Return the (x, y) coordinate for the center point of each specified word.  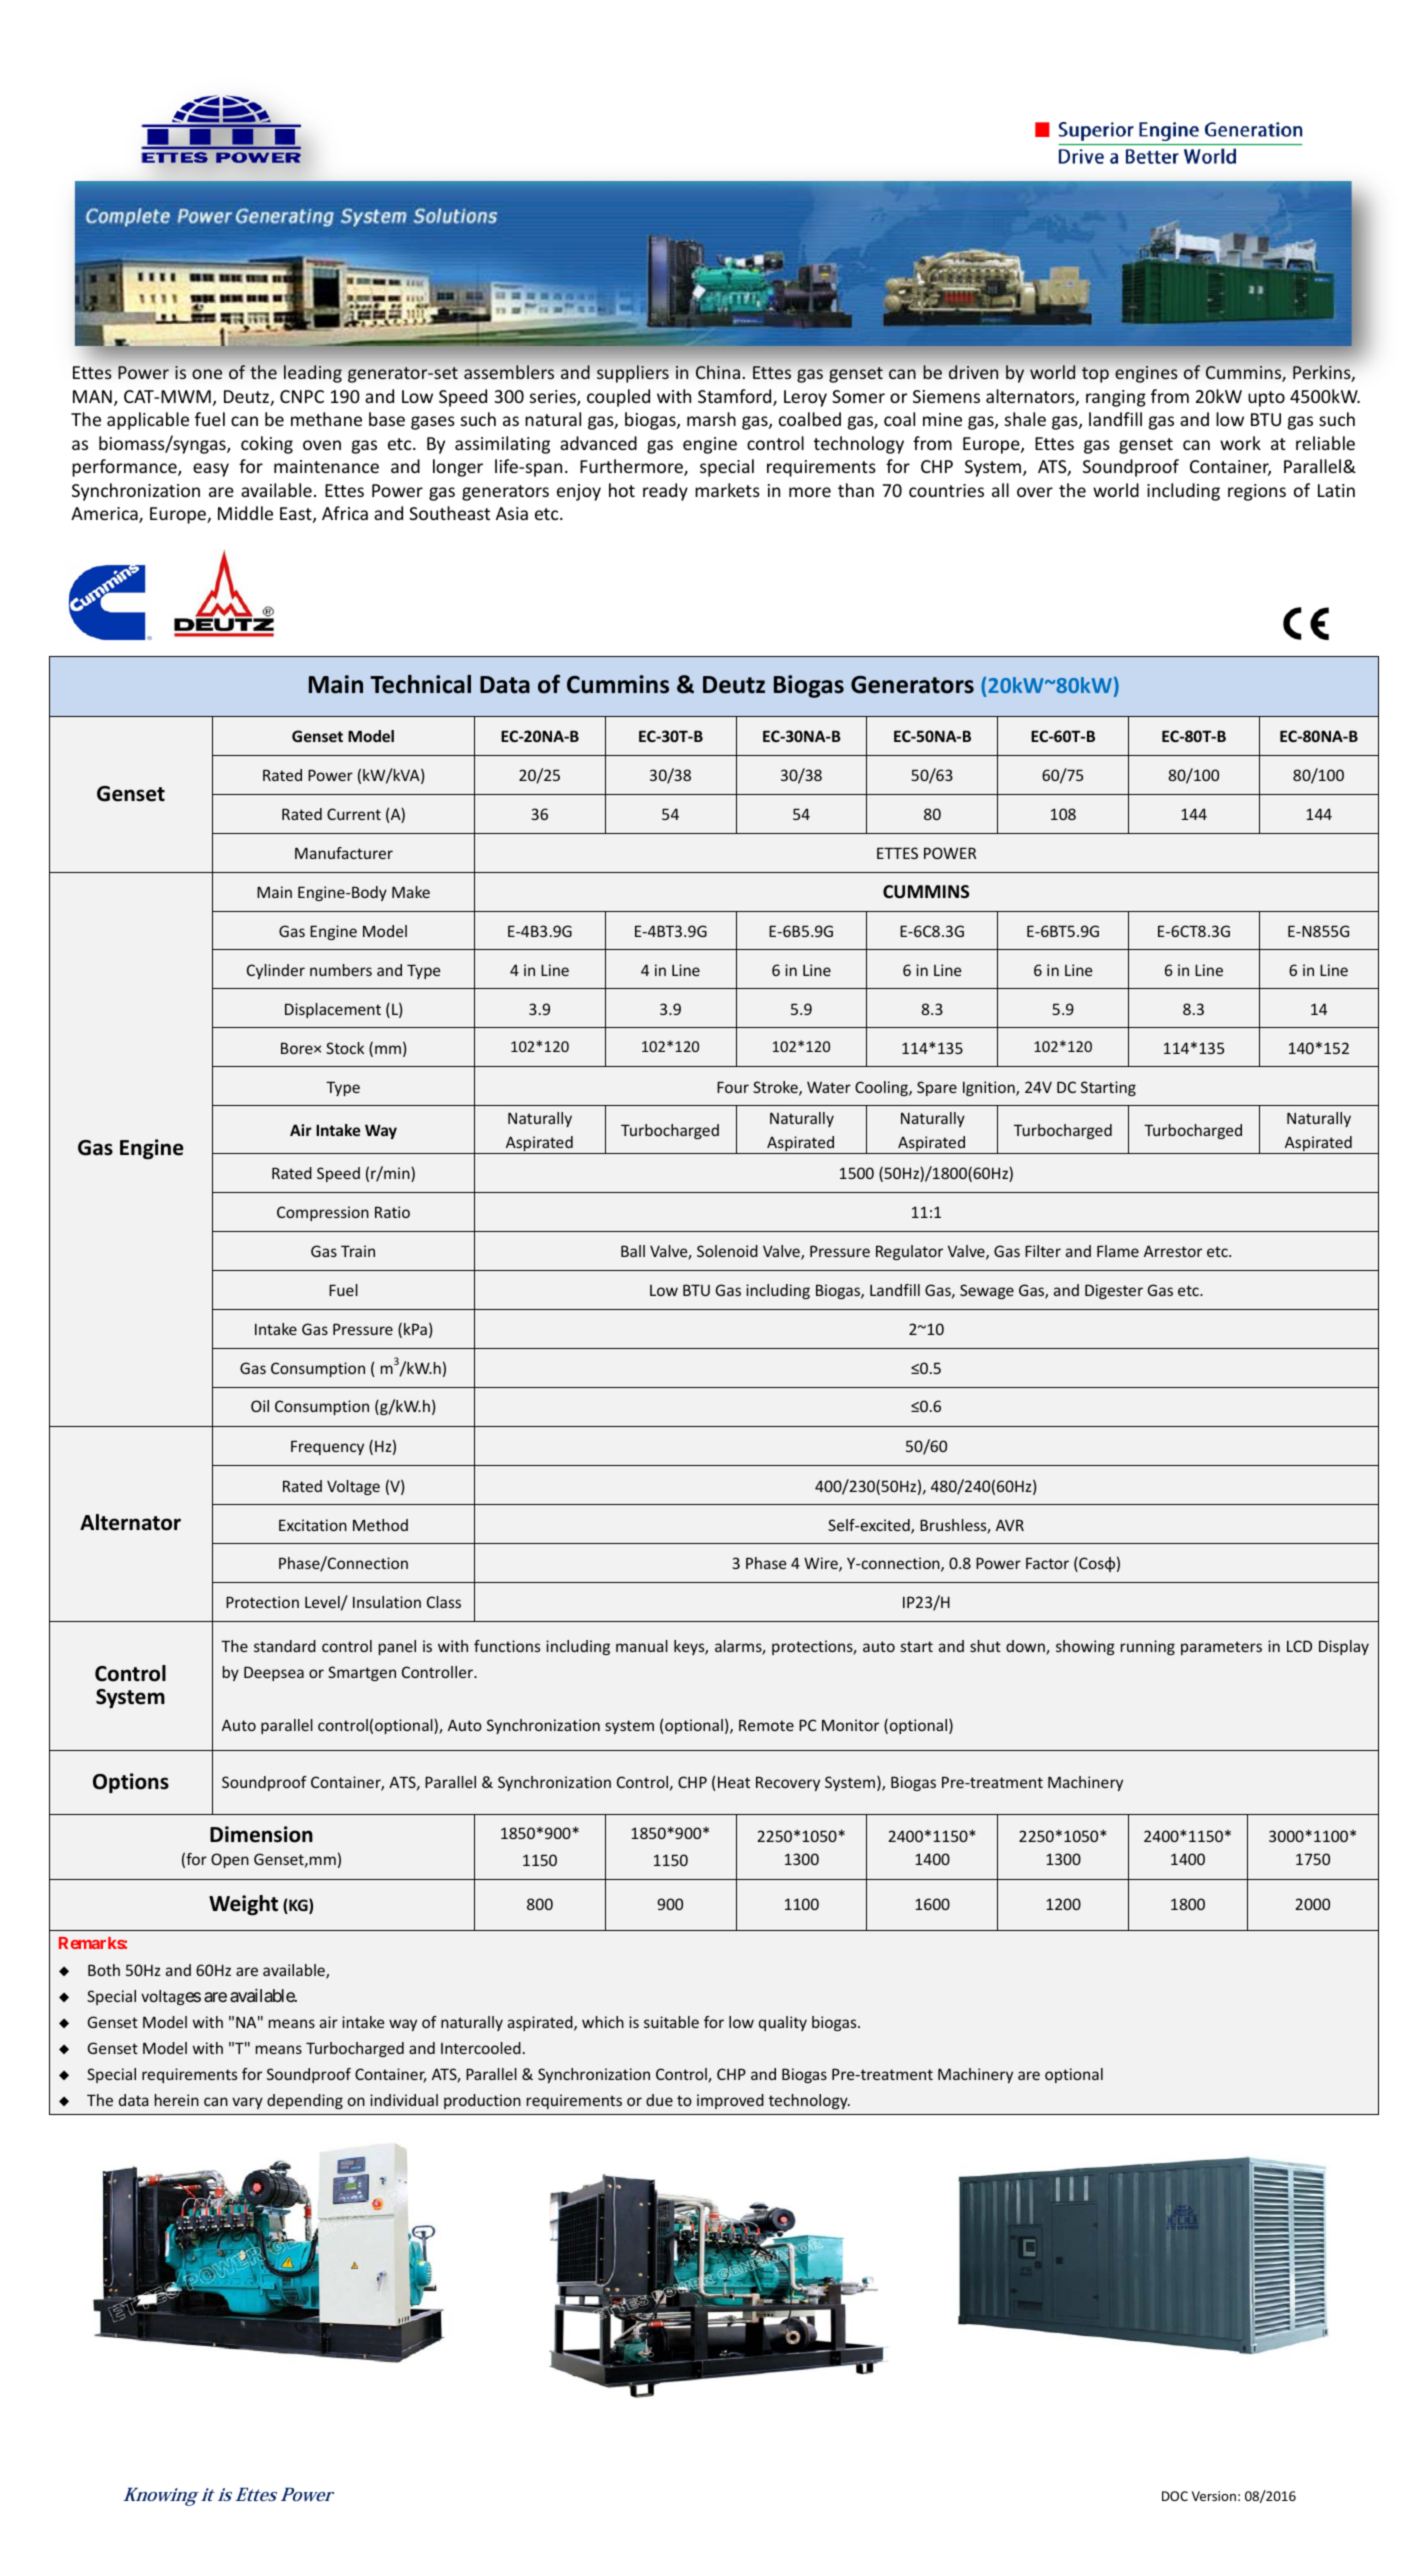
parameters (1221, 1648)
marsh (711, 419)
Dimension (261, 1834)
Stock (345, 1048)
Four (733, 1087)
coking (267, 445)
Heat (734, 1782)
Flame (1118, 1251)
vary (247, 2103)
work (1240, 443)
